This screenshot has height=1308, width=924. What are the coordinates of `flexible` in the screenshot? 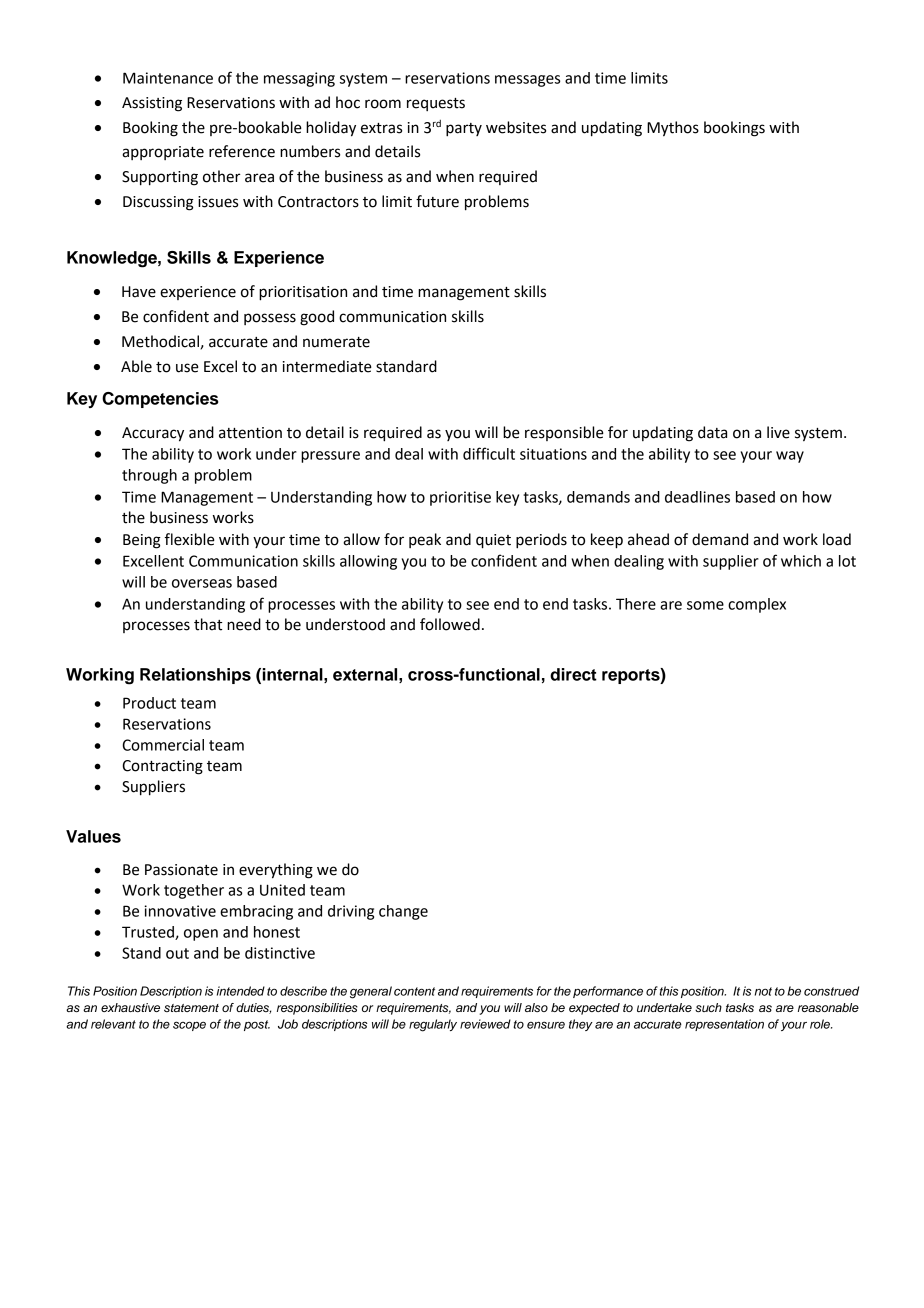 It's located at (190, 539).
